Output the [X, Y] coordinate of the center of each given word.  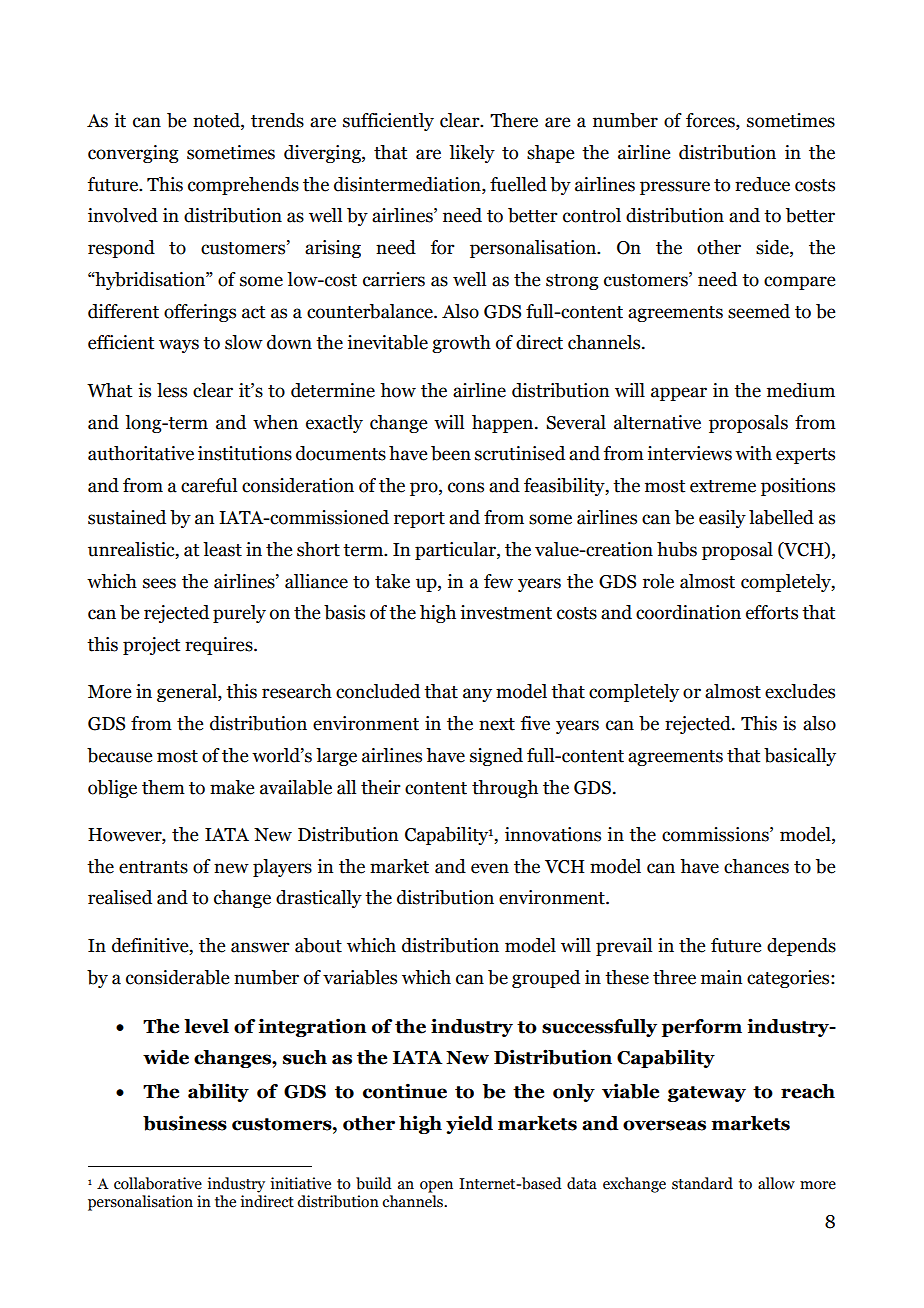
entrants [153, 867]
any [477, 695]
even [490, 868]
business [185, 1123]
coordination [688, 612]
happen [504, 424]
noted [217, 121]
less [172, 390]
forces [711, 121]
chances [756, 866]
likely [472, 154]
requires [220, 646]
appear [679, 394]
